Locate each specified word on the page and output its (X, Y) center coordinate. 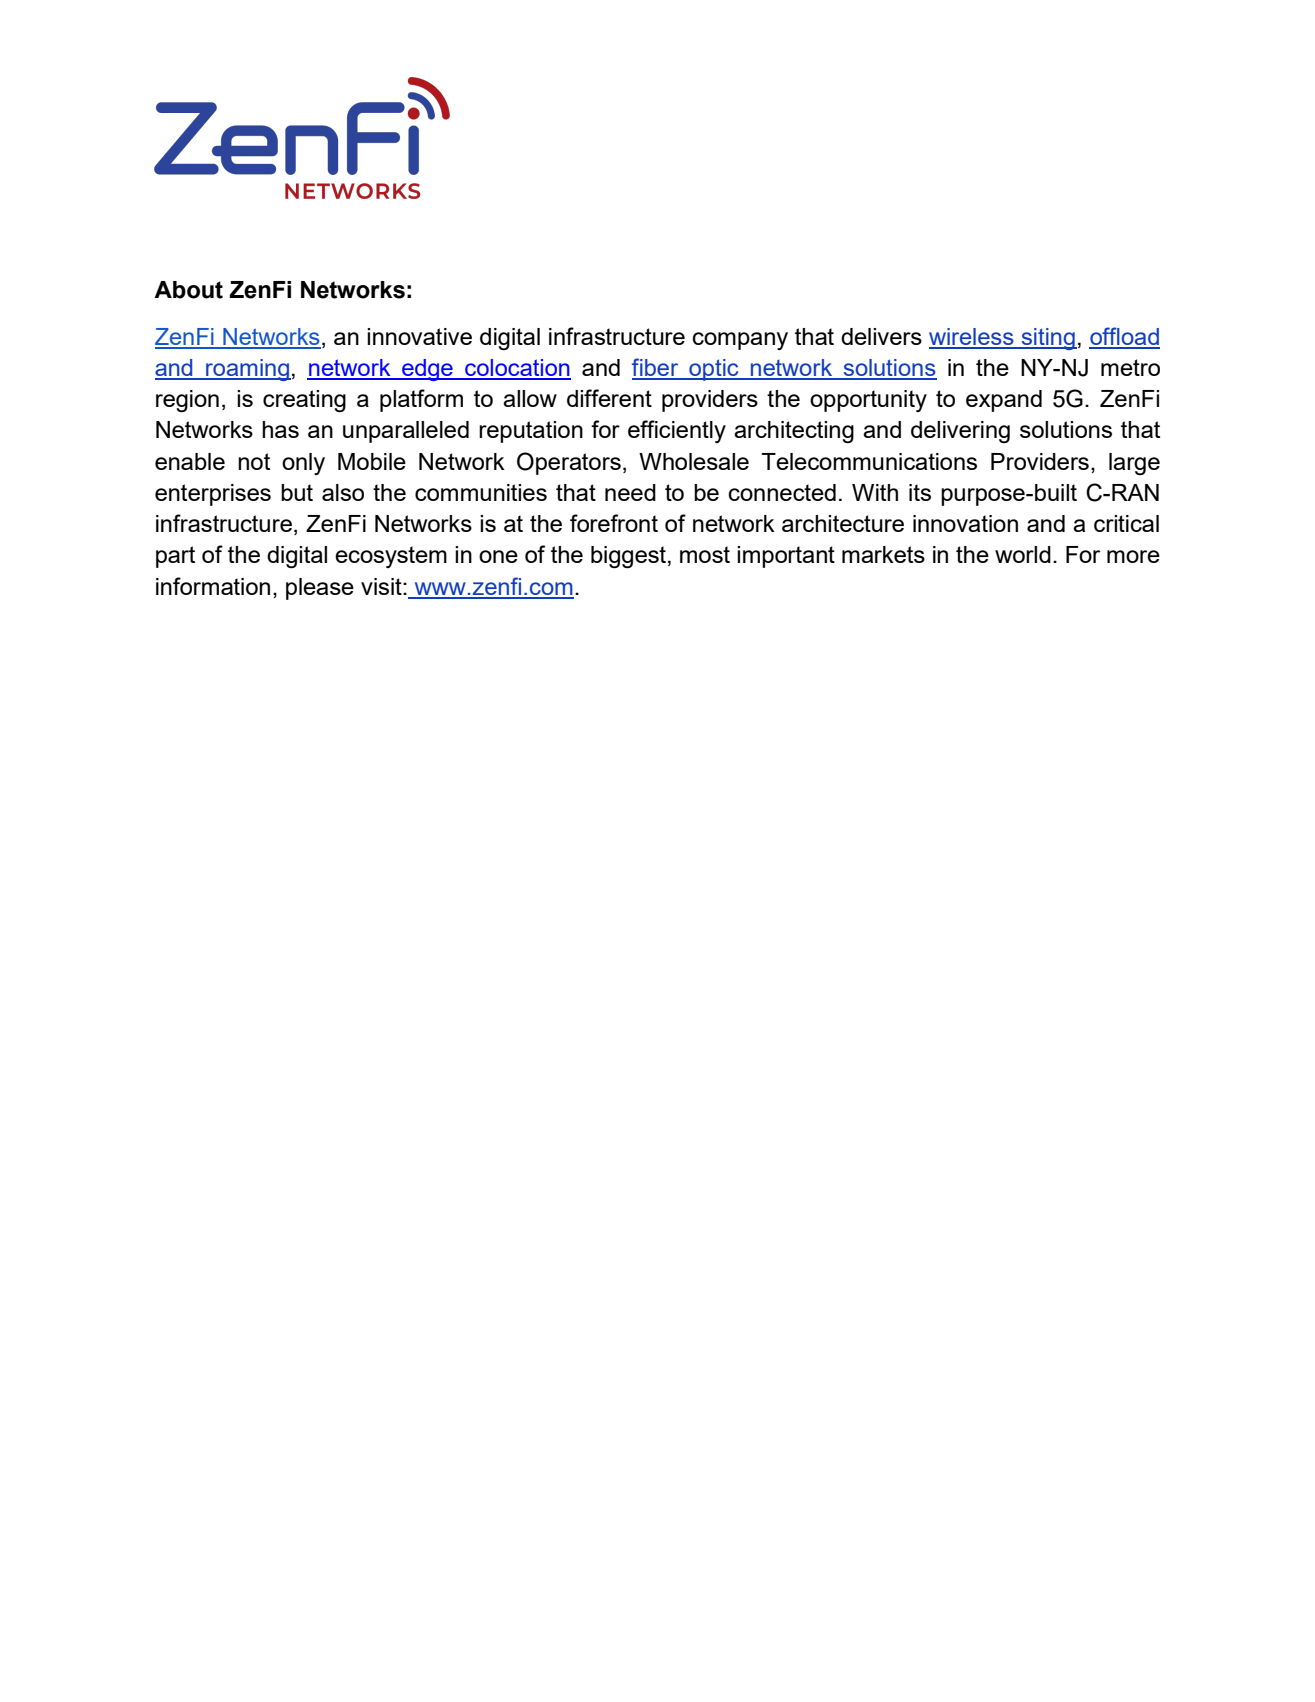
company (740, 341)
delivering (960, 432)
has (280, 429)
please (320, 589)
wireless (972, 338)
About (188, 290)
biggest (628, 557)
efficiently (677, 431)
